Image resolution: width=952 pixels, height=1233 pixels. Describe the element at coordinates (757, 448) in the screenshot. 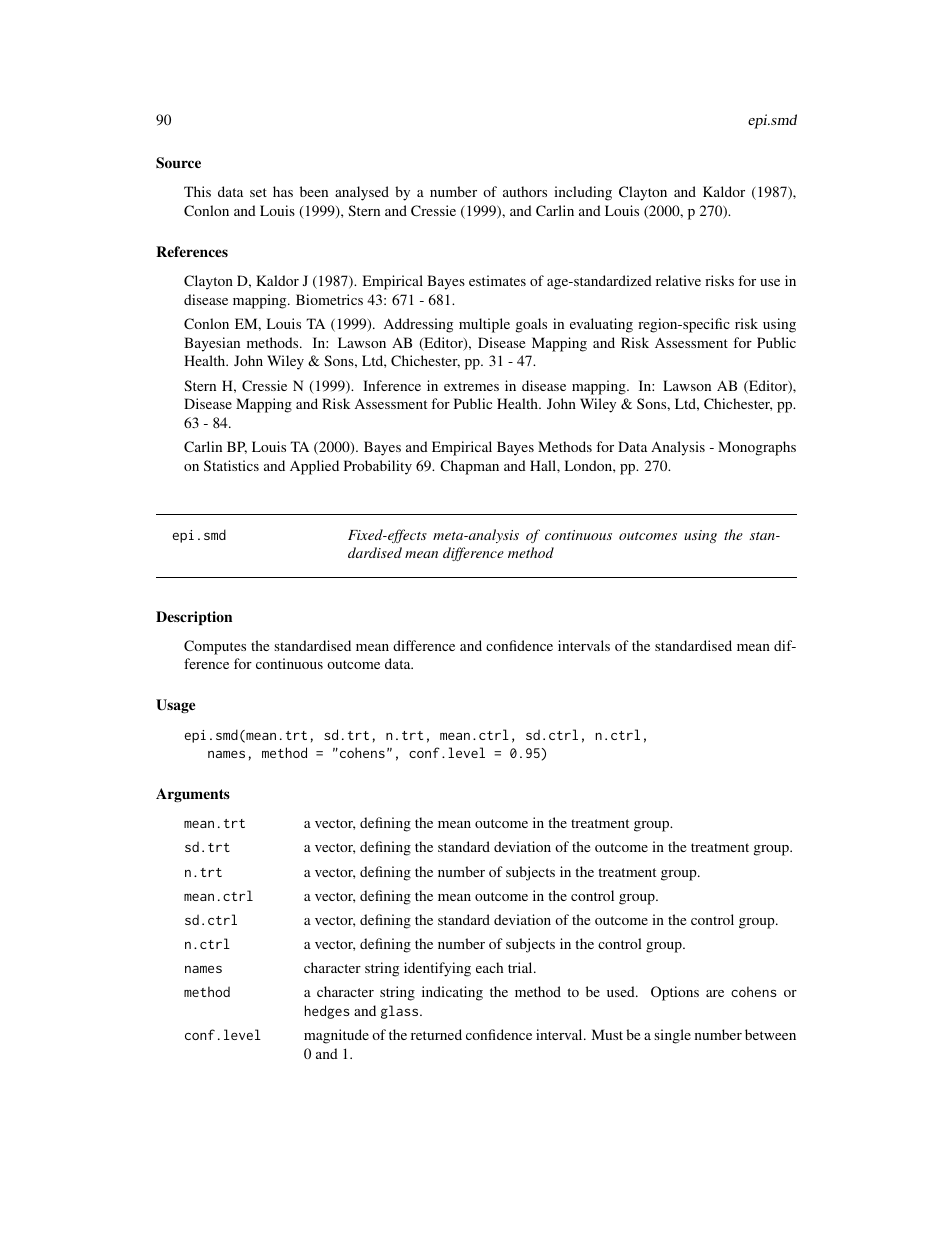

I see `Monographs` at that location.
